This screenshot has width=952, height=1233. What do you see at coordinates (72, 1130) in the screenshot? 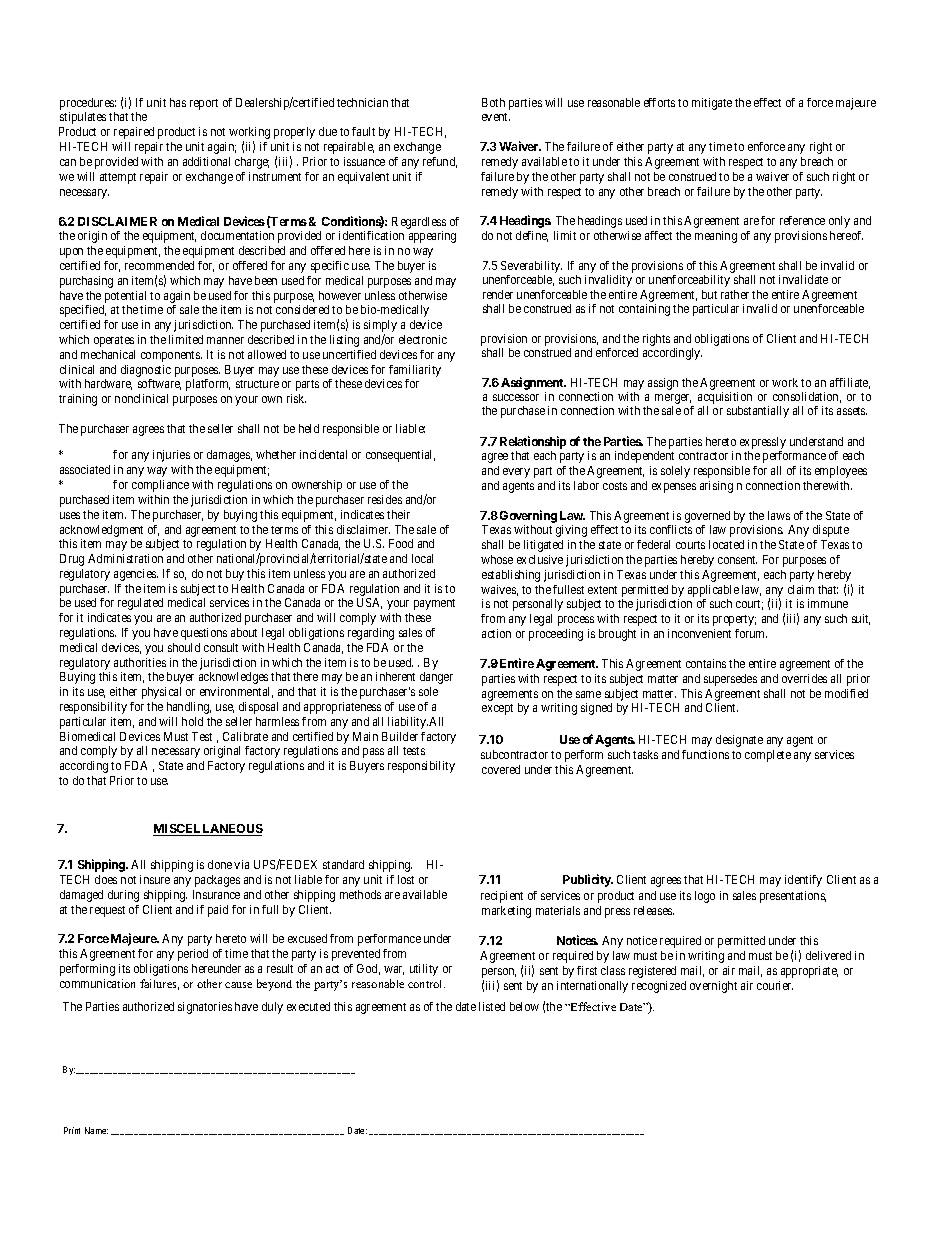
I see `Print` at bounding box center [72, 1130].
